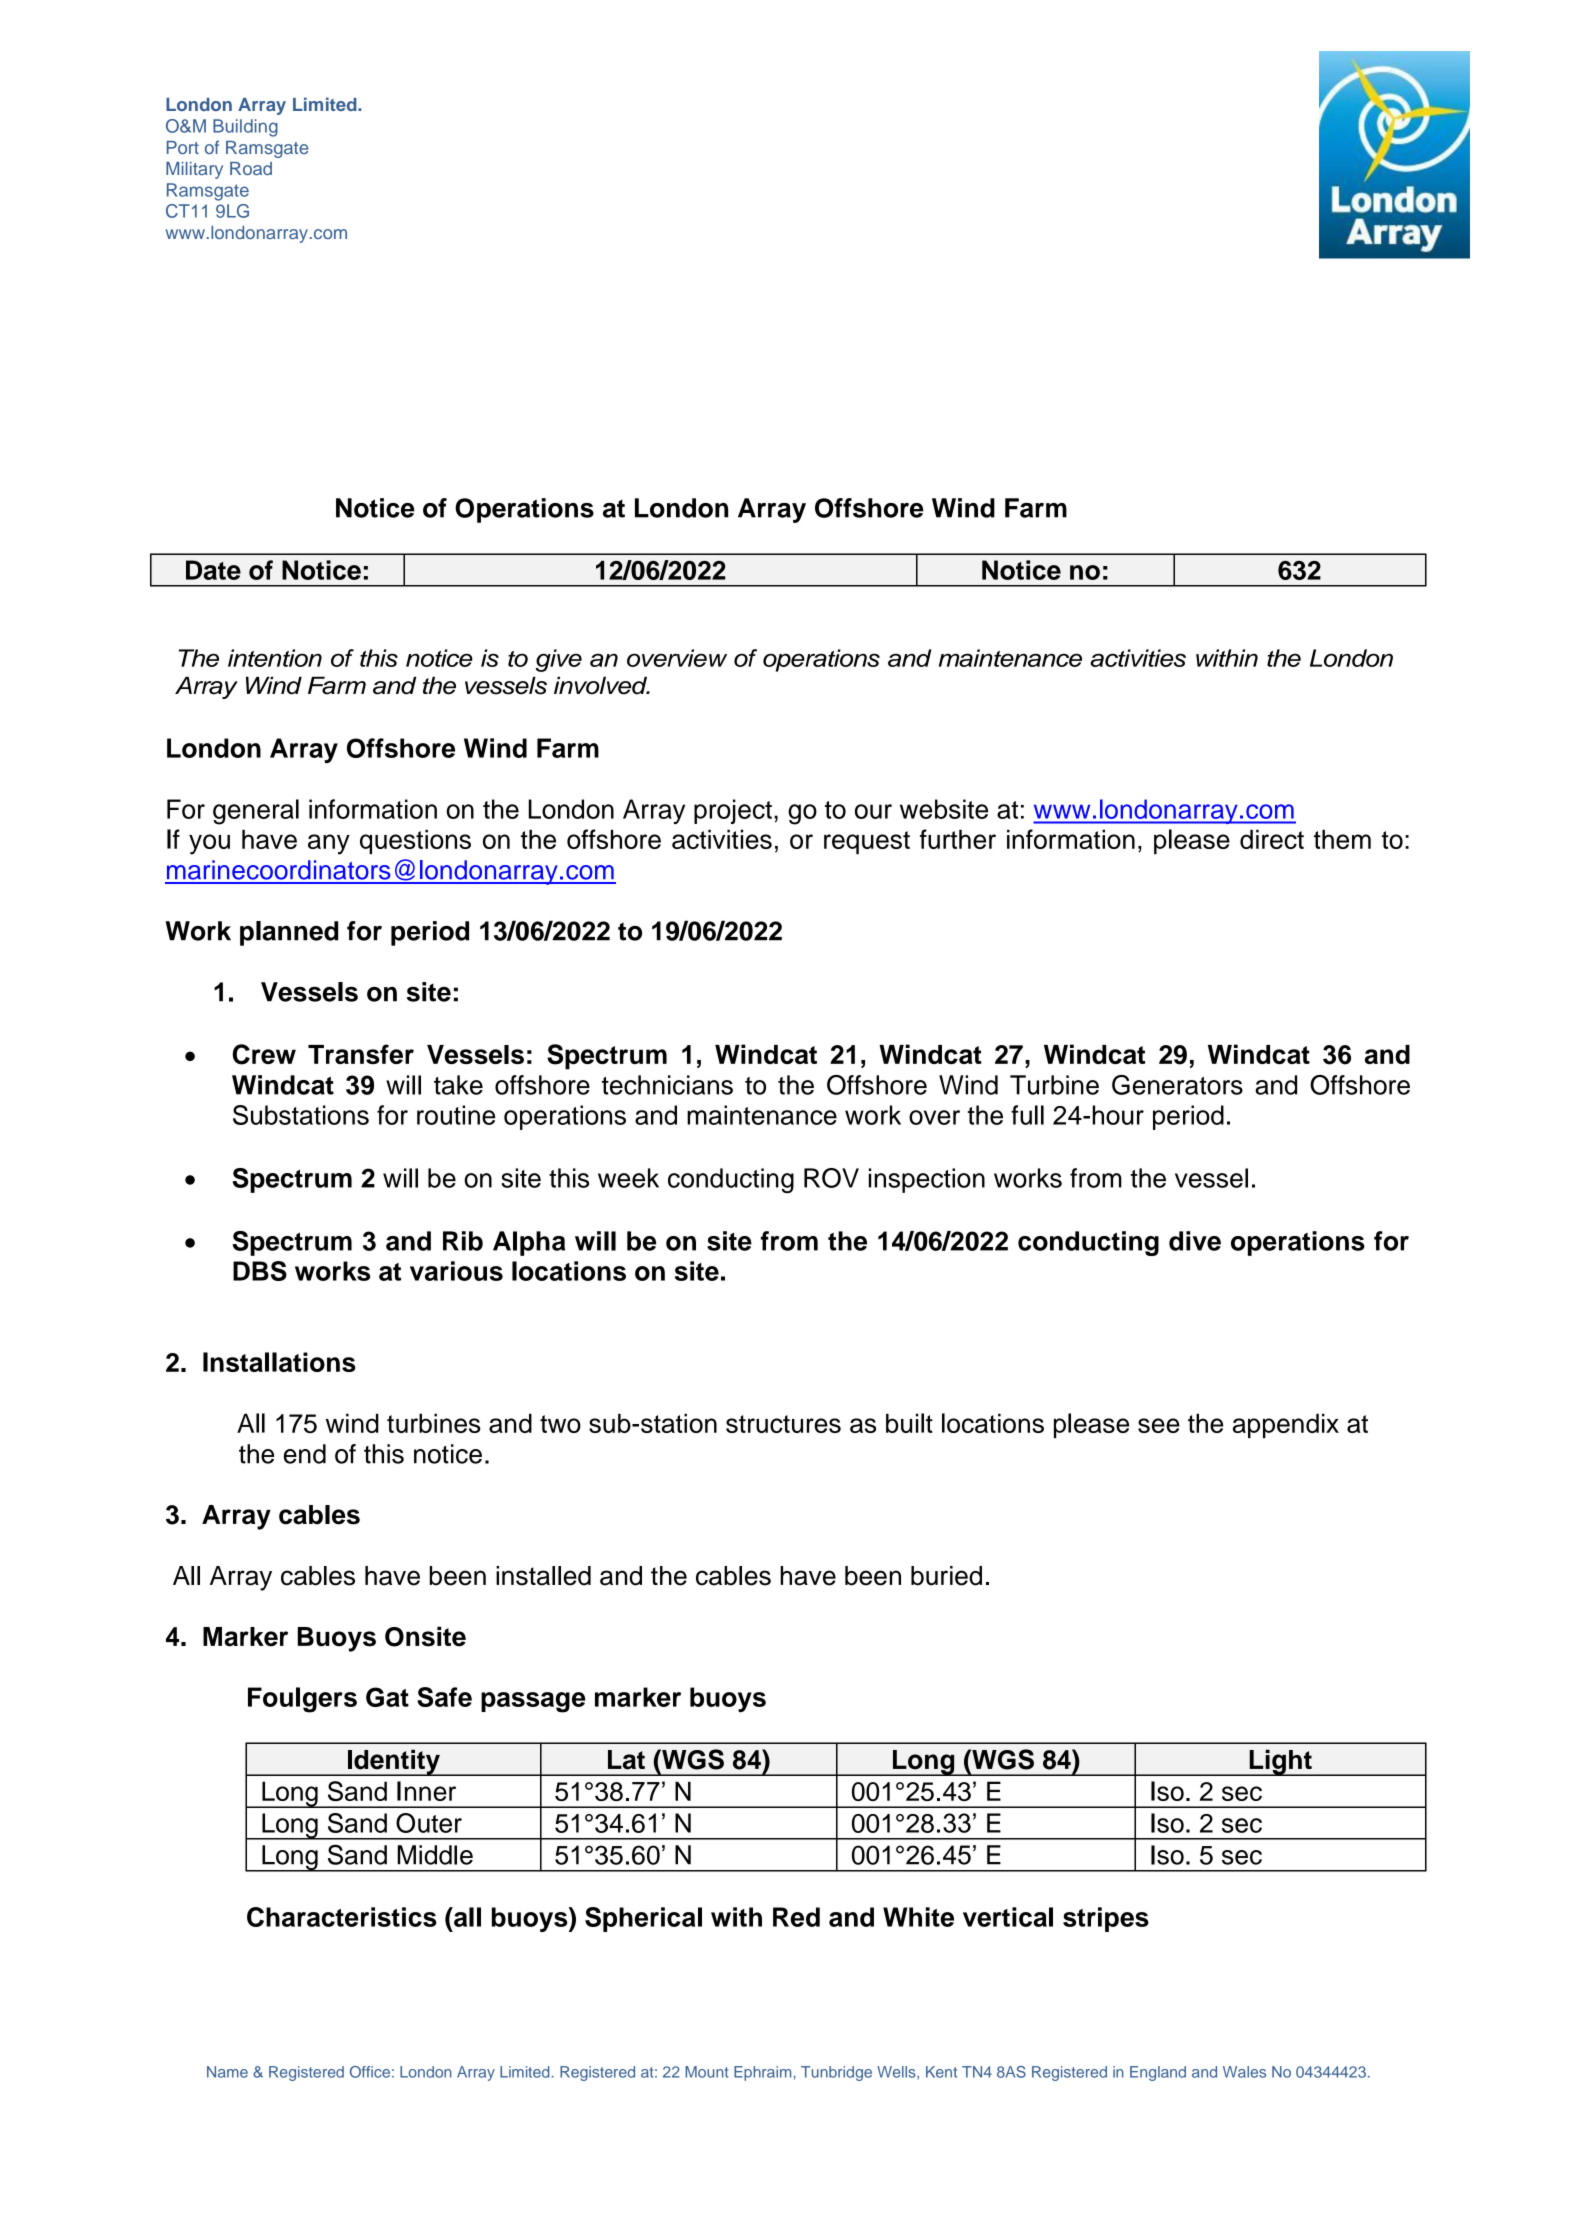 The image size is (1576, 2229). I want to click on direct, so click(1272, 839).
